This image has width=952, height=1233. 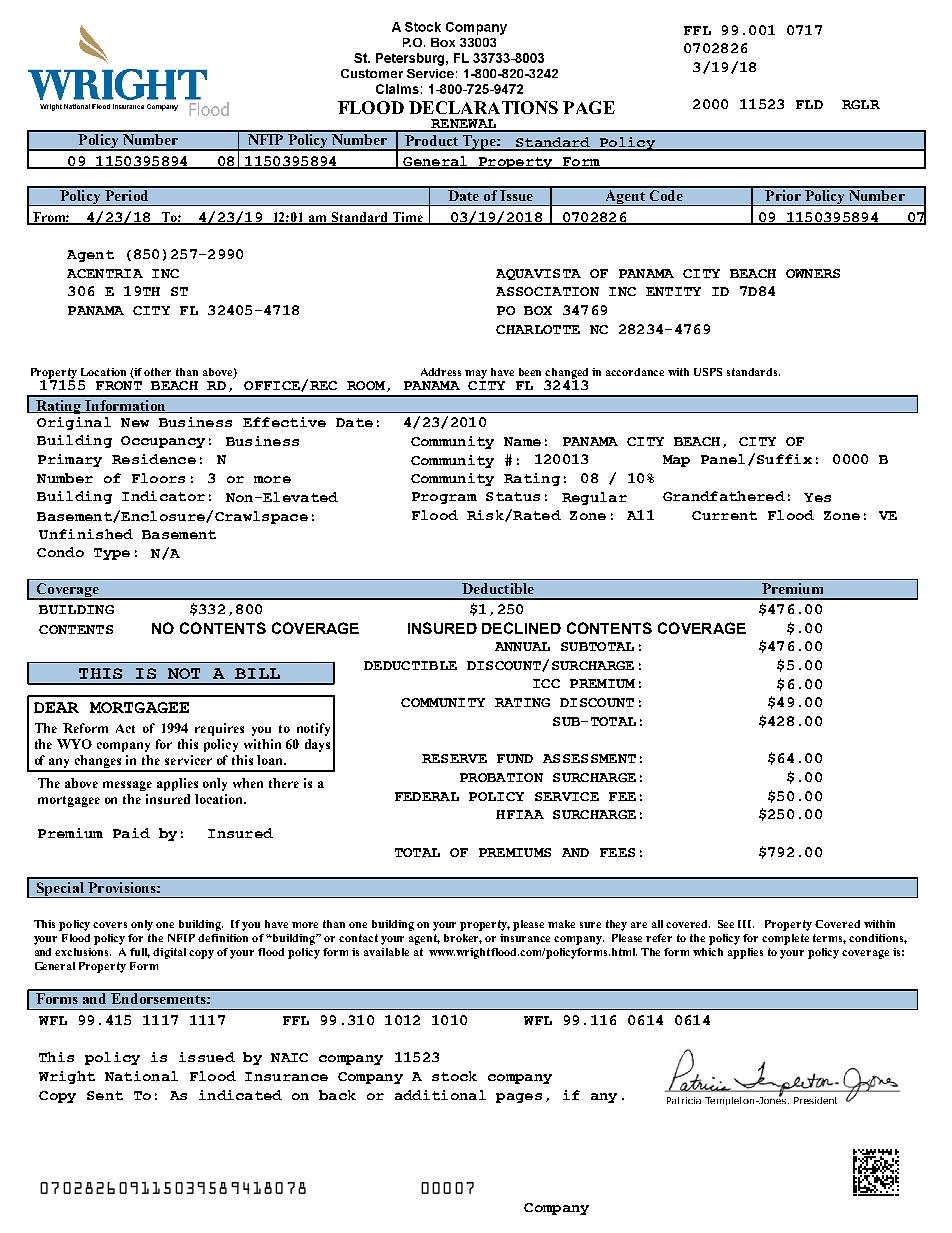 I want to click on FLD, so click(x=809, y=104).
